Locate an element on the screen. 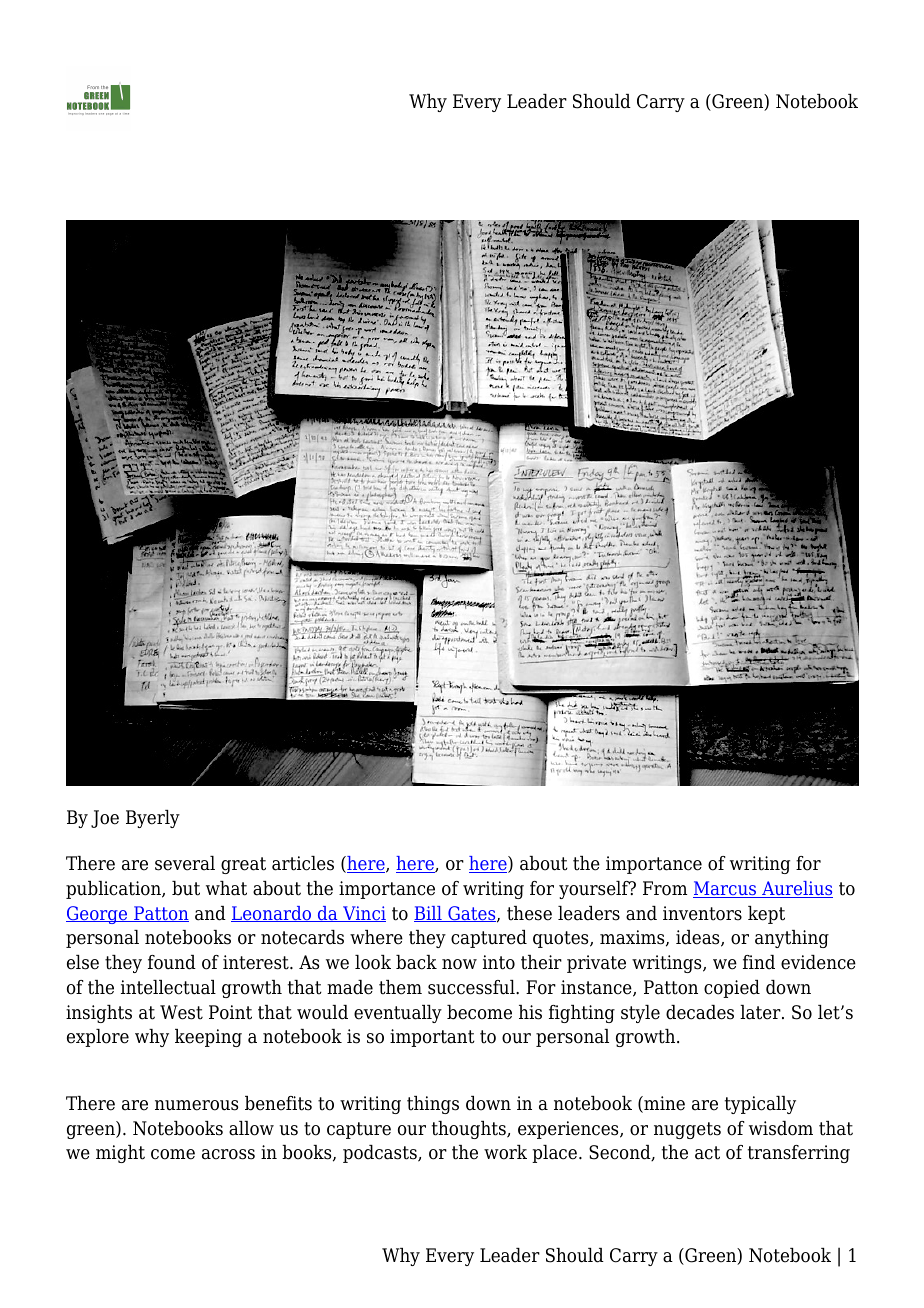 This screenshot has height=1308, width=924. articles is located at coordinates (303, 863).
